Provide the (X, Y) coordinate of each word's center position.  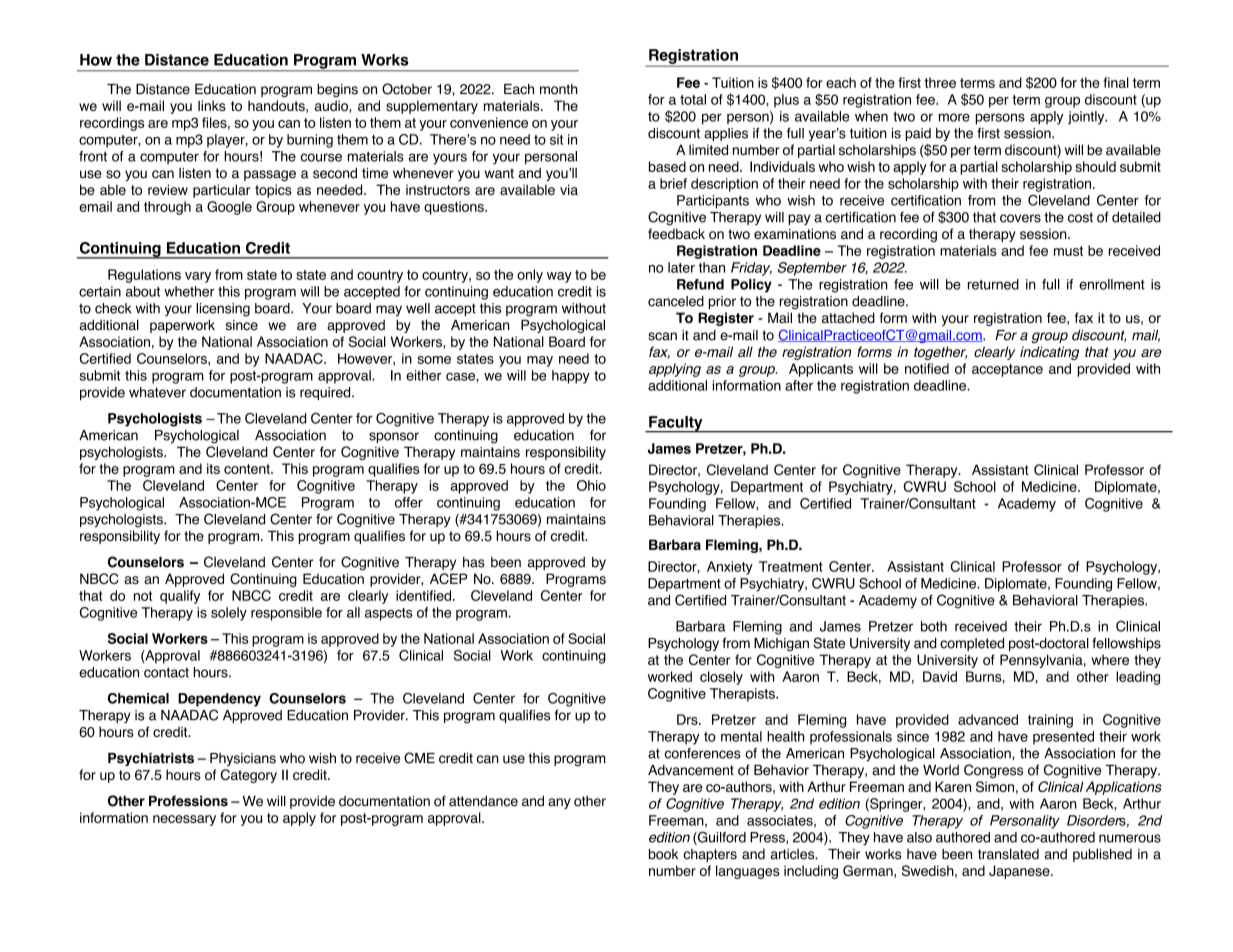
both (934, 626)
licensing (223, 310)
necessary (184, 820)
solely (229, 614)
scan (662, 336)
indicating (1049, 353)
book (663, 854)
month (559, 89)
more (954, 117)
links (212, 105)
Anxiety (730, 568)
